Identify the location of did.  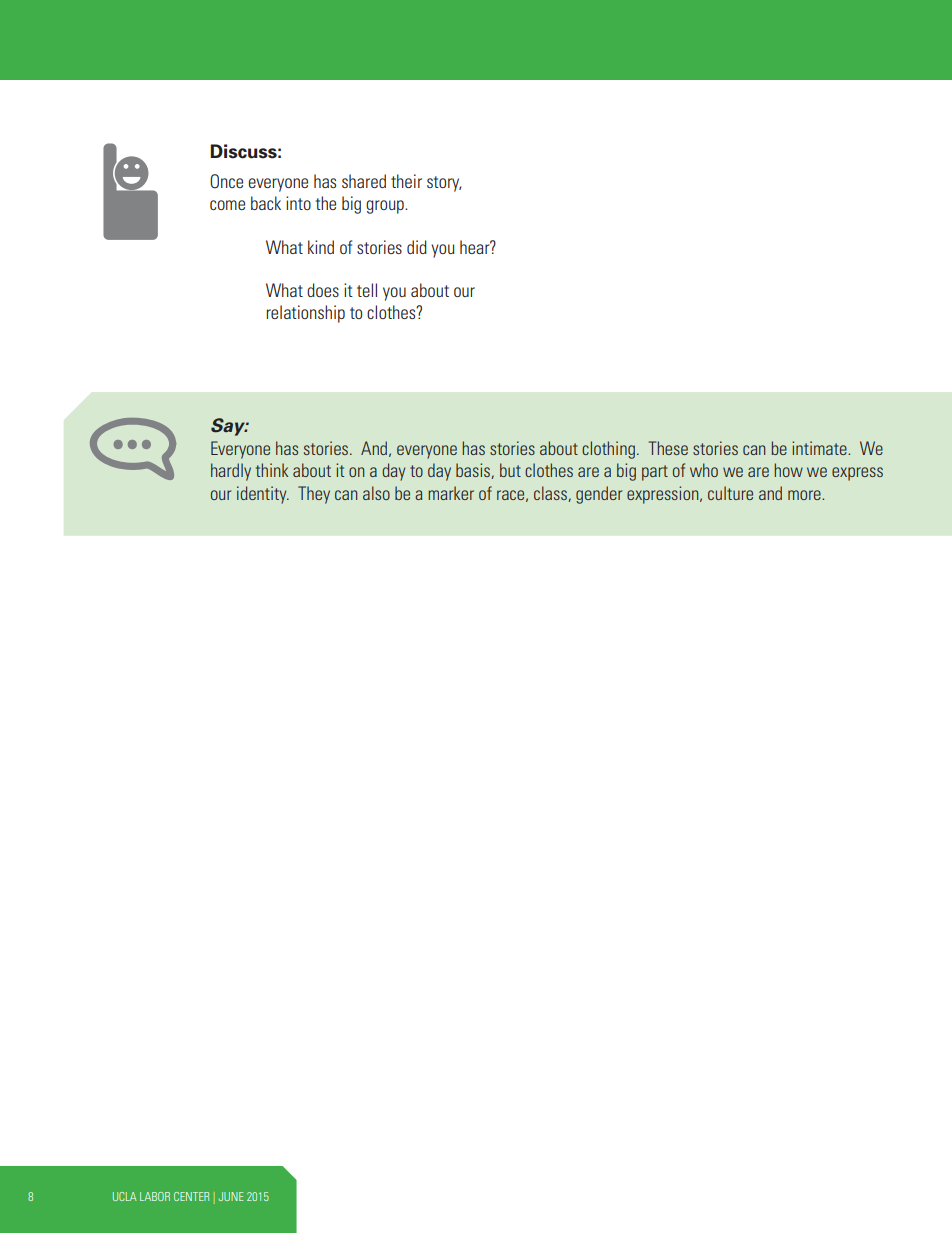
(417, 247).
